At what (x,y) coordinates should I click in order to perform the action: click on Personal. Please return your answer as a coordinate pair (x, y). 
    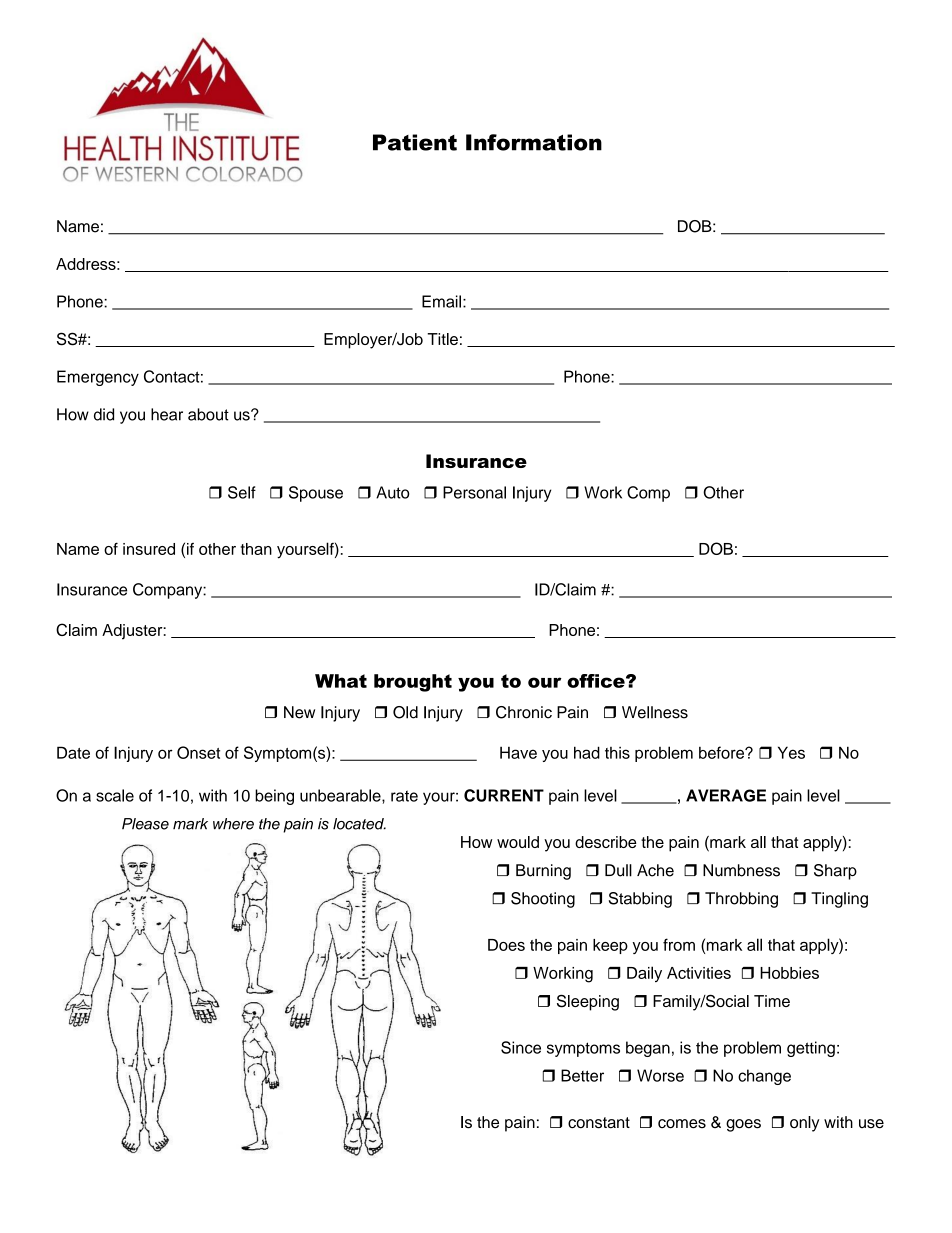
    Looking at the image, I should click on (474, 492).
